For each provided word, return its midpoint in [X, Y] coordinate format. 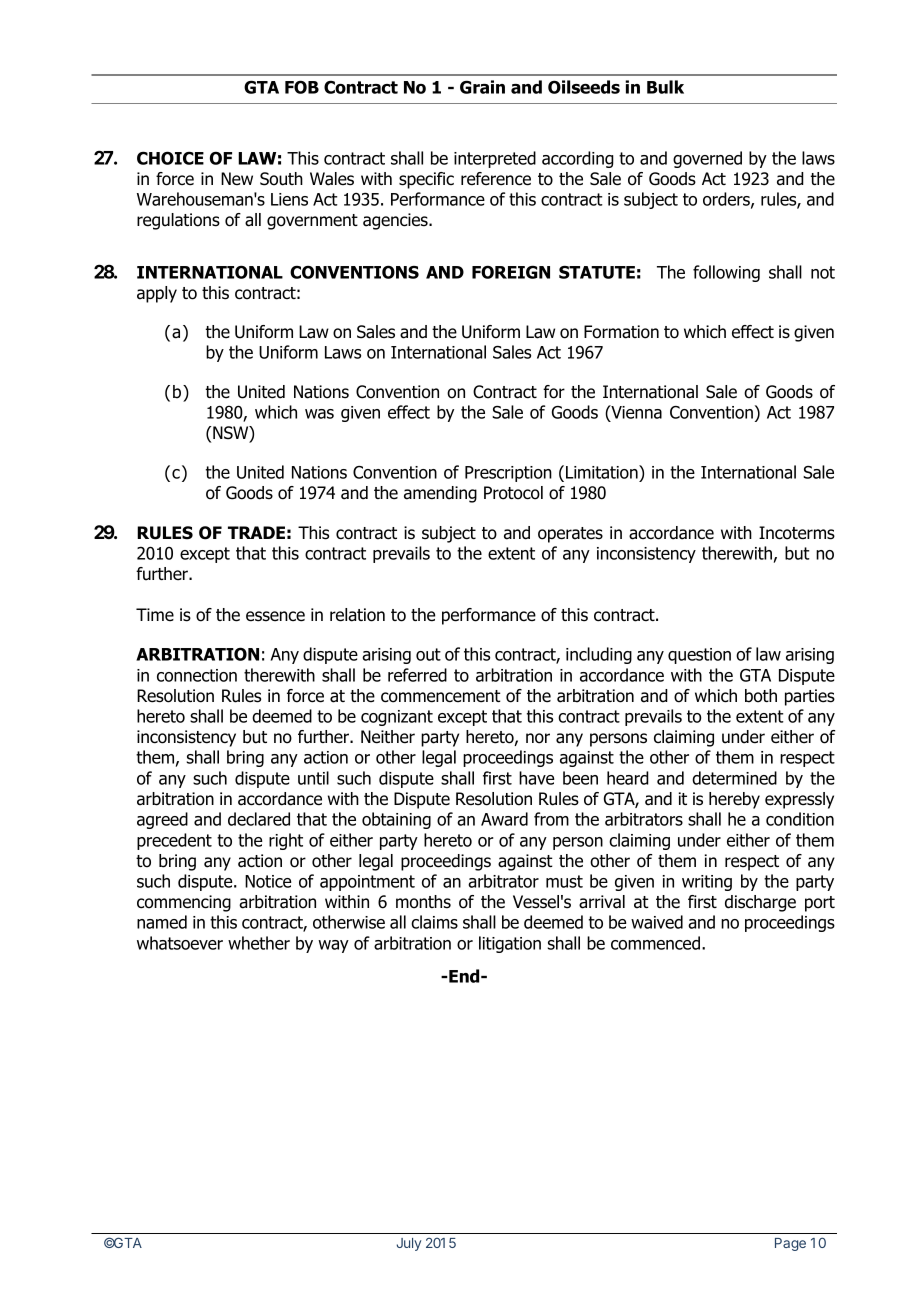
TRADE [256, 532]
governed [707, 159]
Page [790, 1244]
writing [707, 883]
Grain [482, 87]
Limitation [603, 473]
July [409, 1244]
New [237, 178]
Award [504, 819]
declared [259, 819]
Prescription [508, 474]
